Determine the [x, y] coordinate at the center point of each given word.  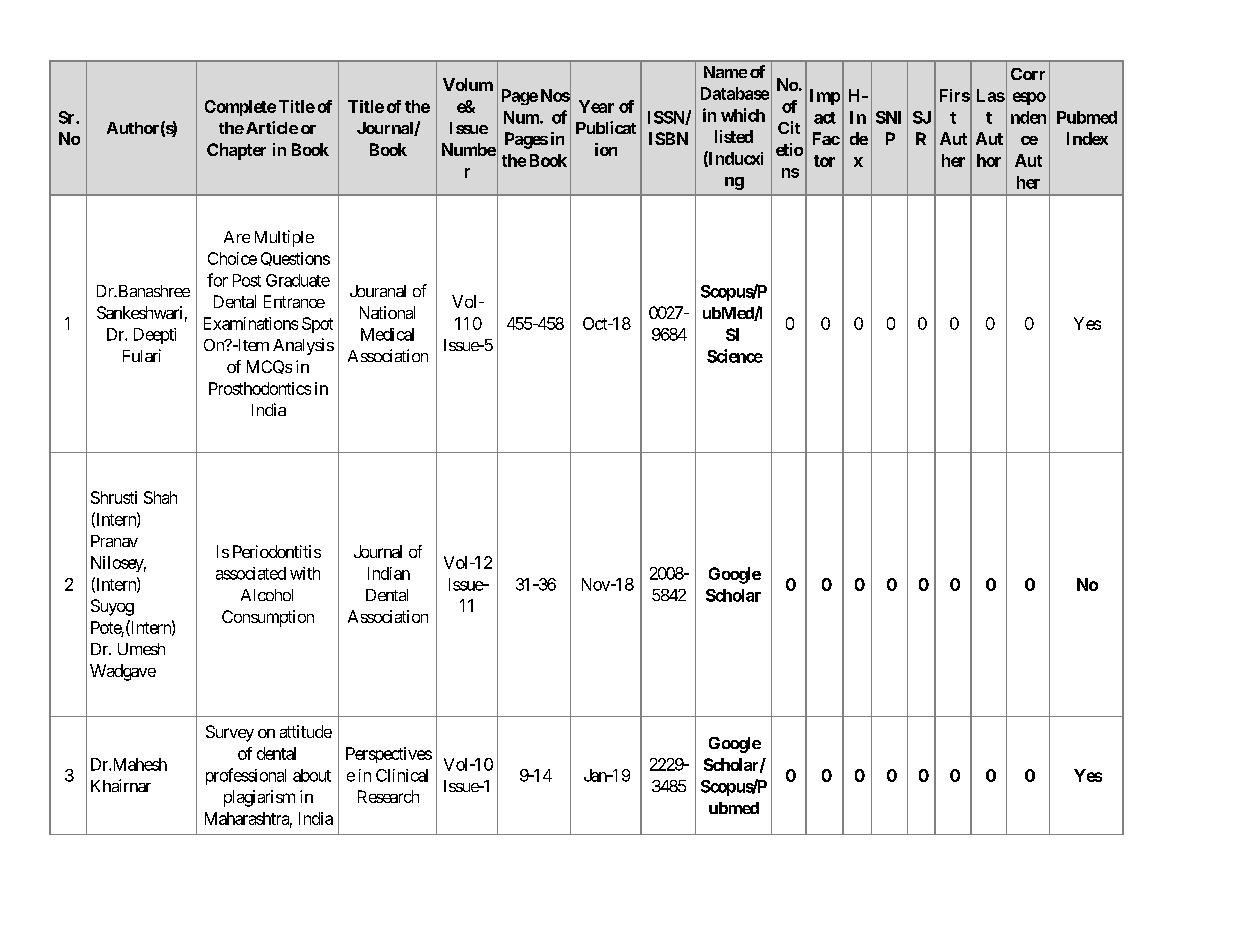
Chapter [236, 151]
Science [735, 356]
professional [246, 776]
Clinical [402, 775]
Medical [387, 334]
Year [596, 106]
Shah [160, 497]
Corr [1028, 74]
